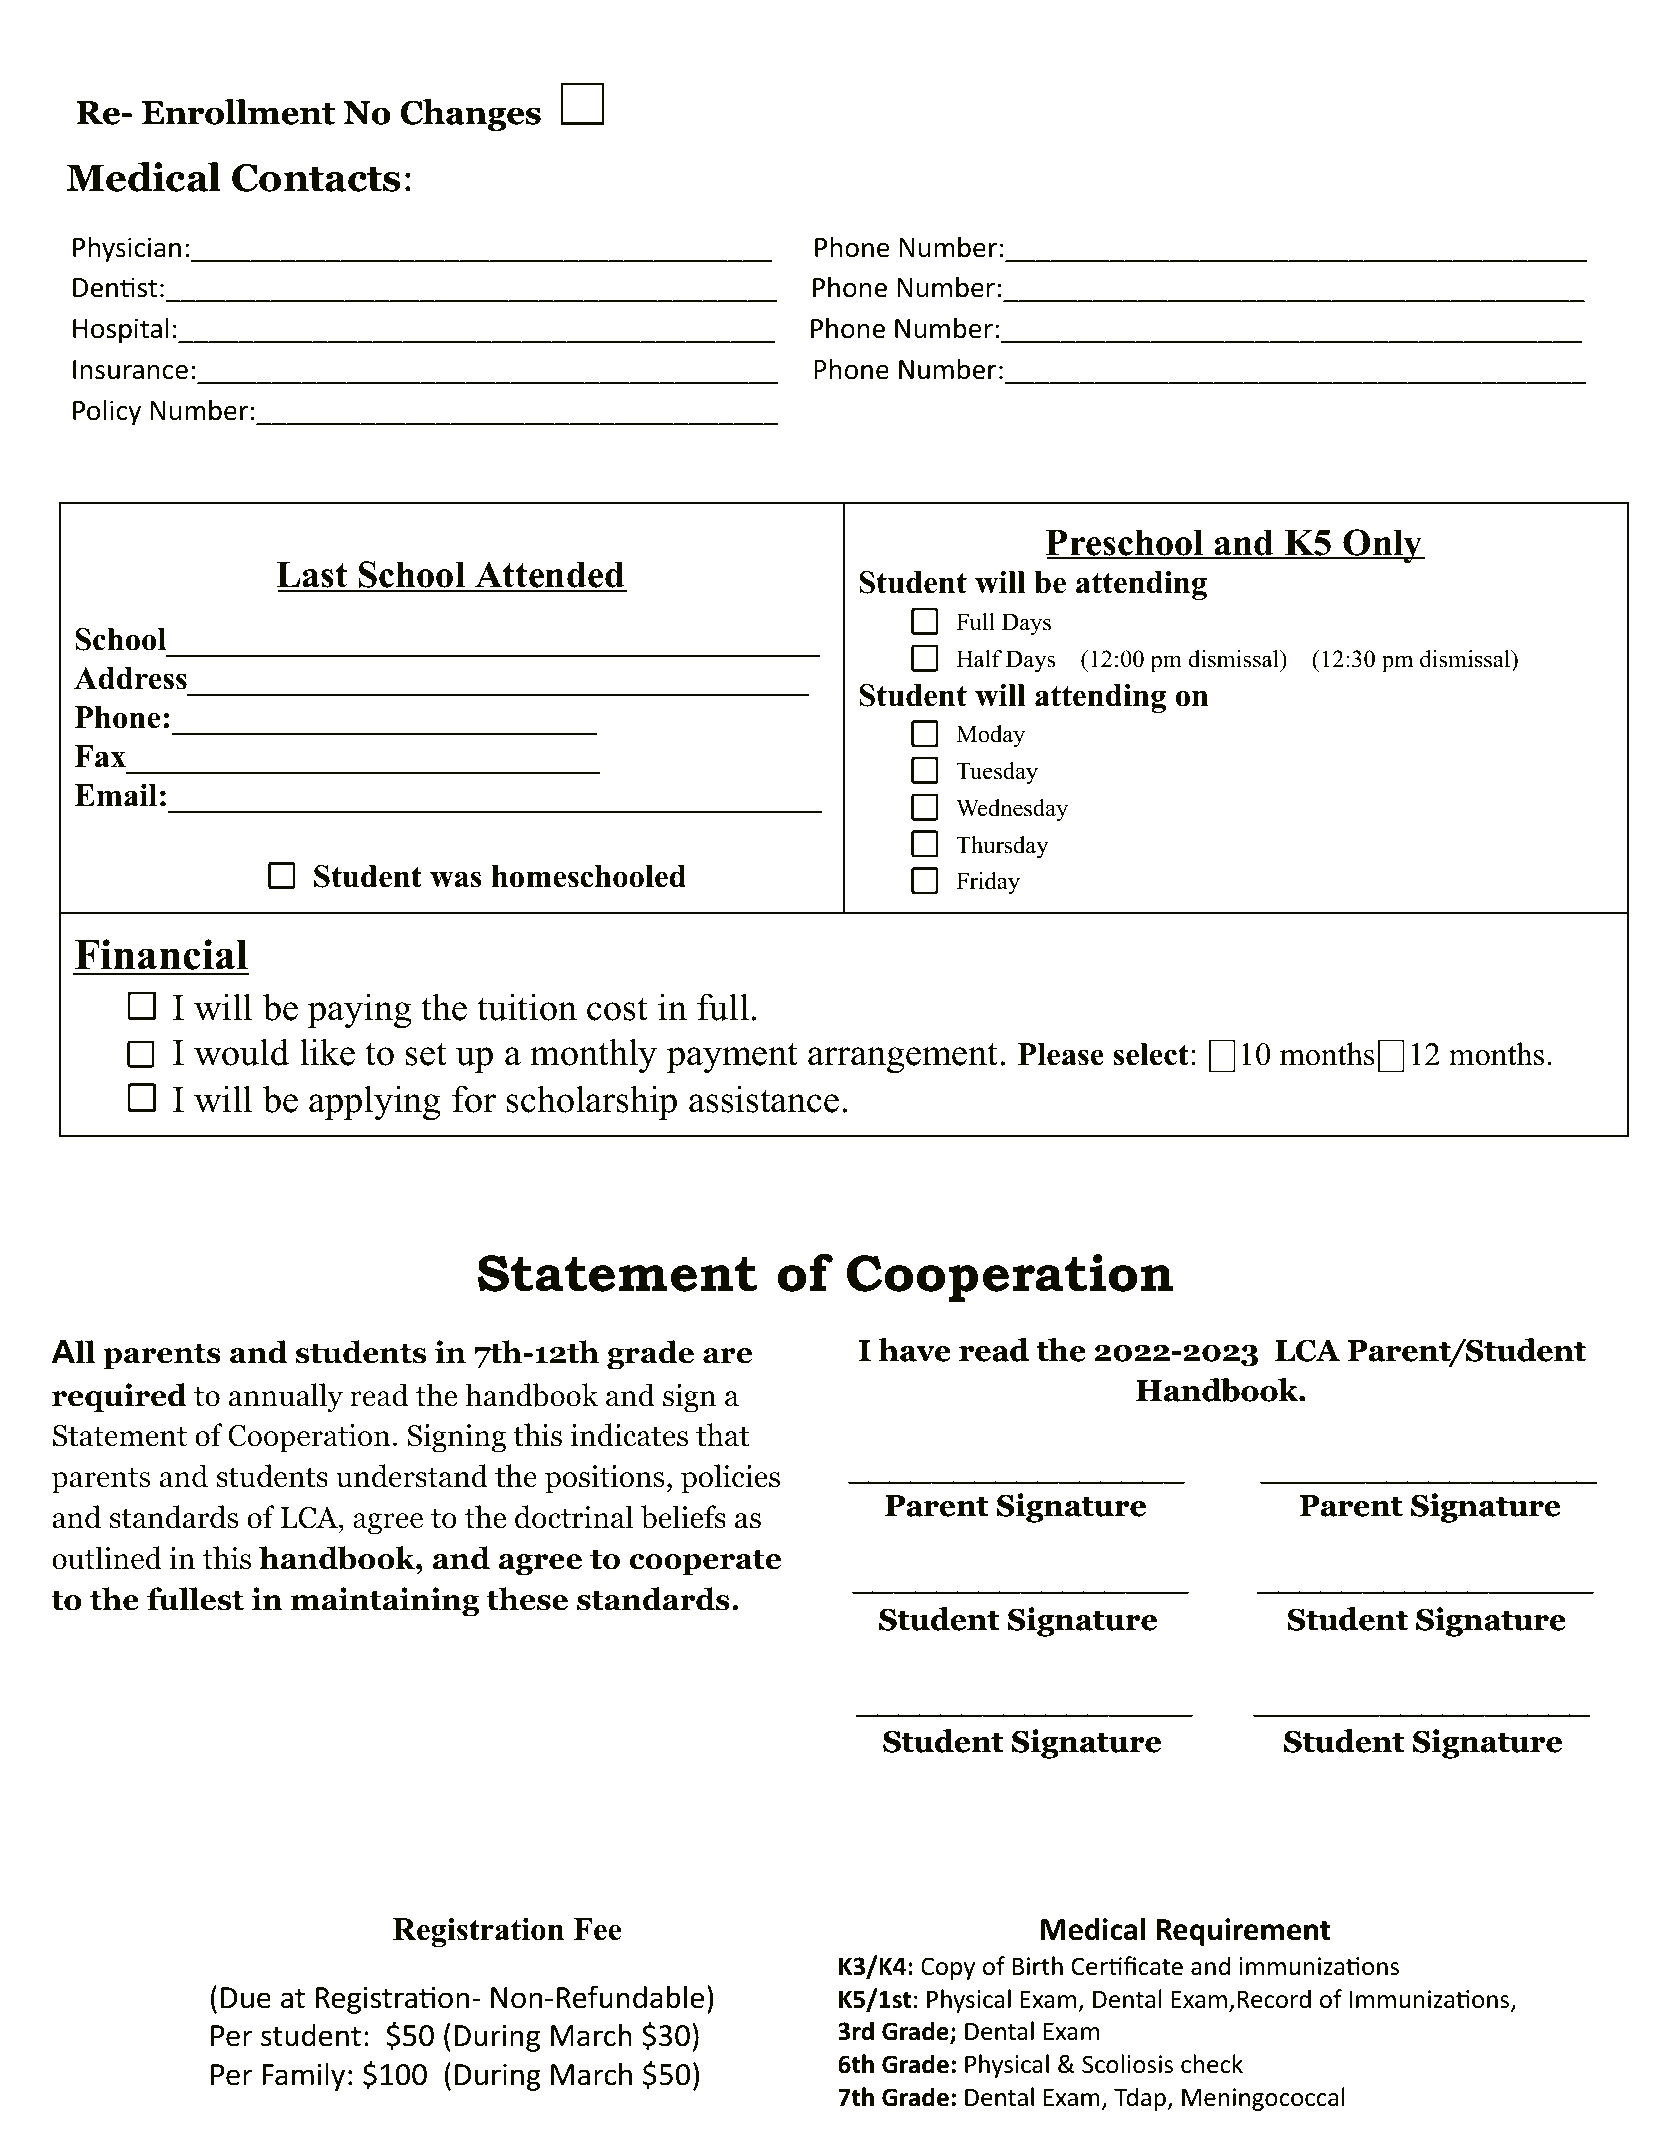  Describe the element at coordinates (241, 1052) in the page. I see `would` at that location.
